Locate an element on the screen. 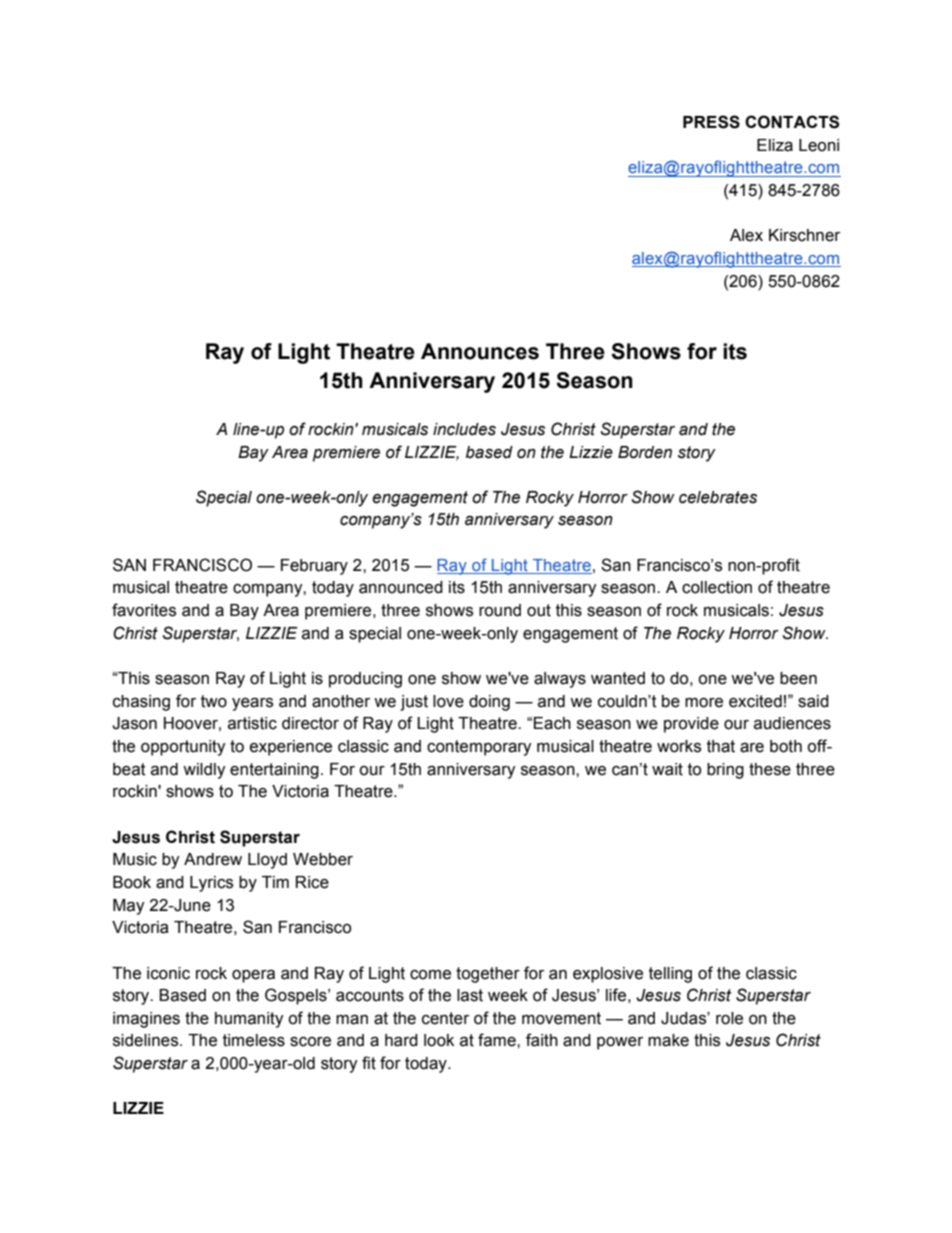 The height and width of the screenshot is (1233, 952). two is located at coordinates (214, 701).
